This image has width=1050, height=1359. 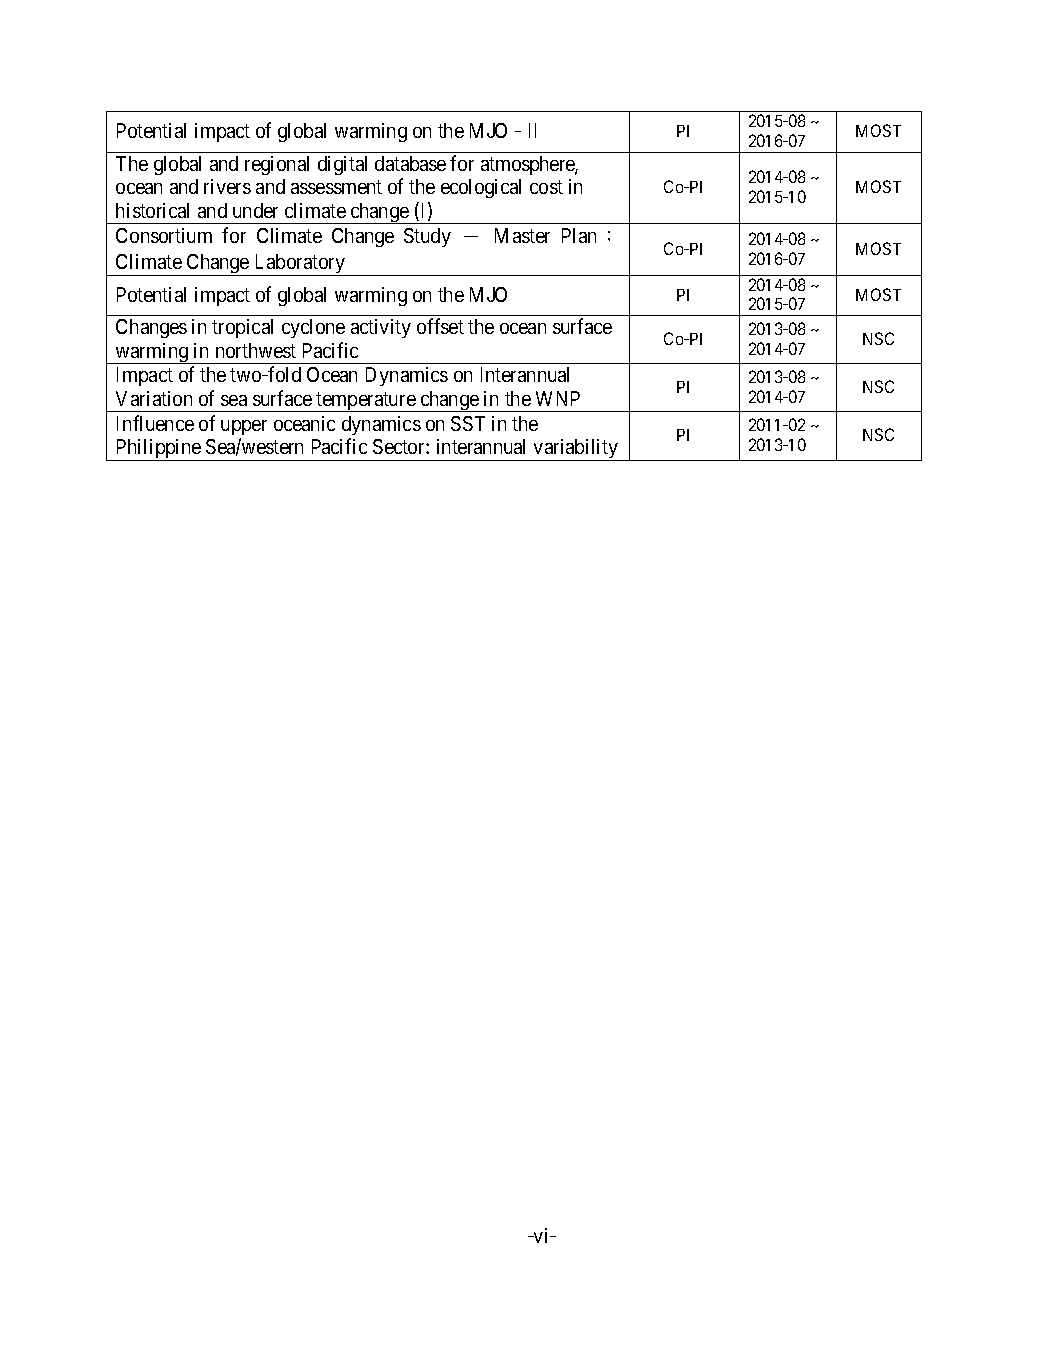 I want to click on tropical, so click(x=242, y=328).
